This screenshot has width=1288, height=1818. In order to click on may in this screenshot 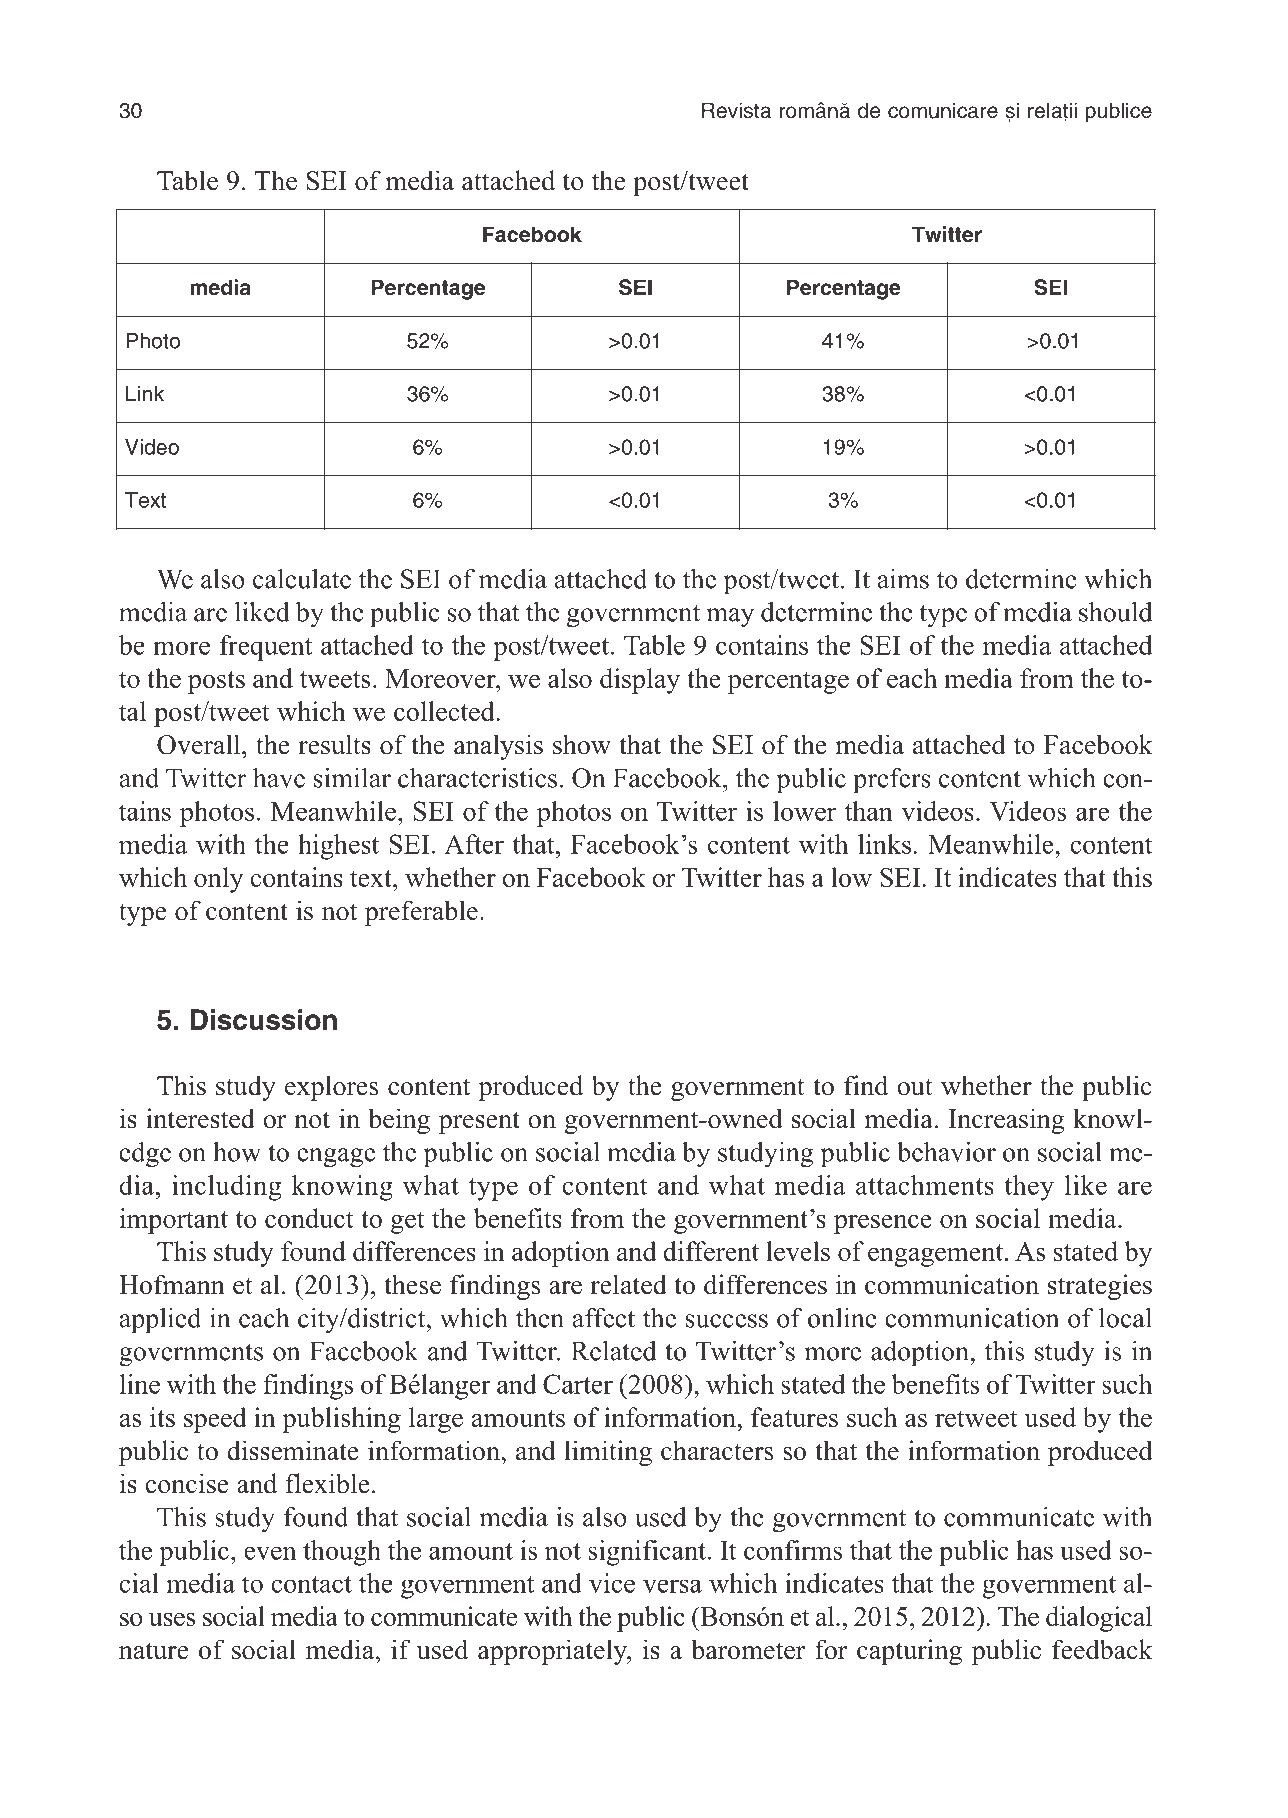, I will do `click(730, 618)`.
